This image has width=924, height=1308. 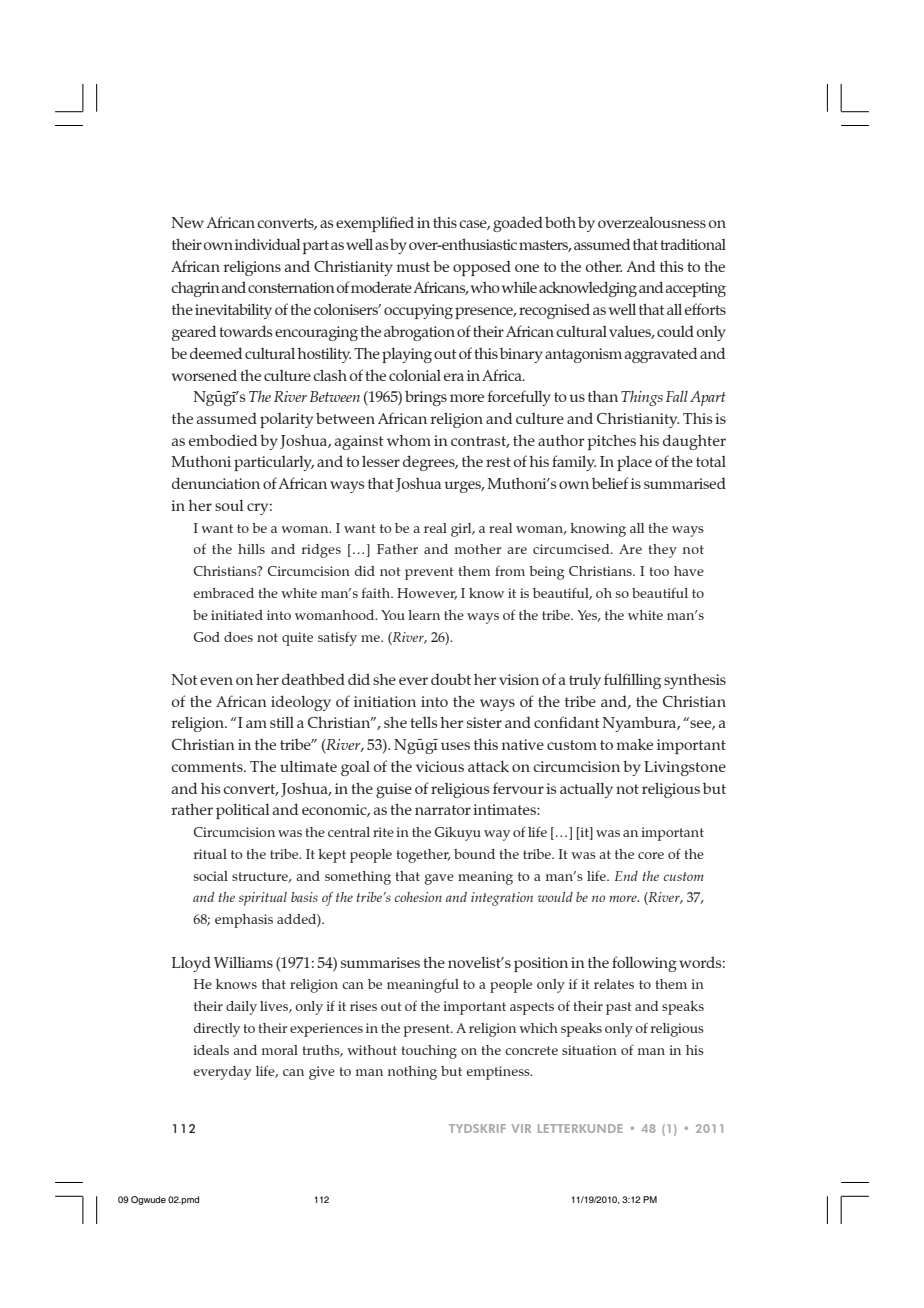 What do you see at coordinates (242, 811) in the image?
I see `political` at bounding box center [242, 811].
